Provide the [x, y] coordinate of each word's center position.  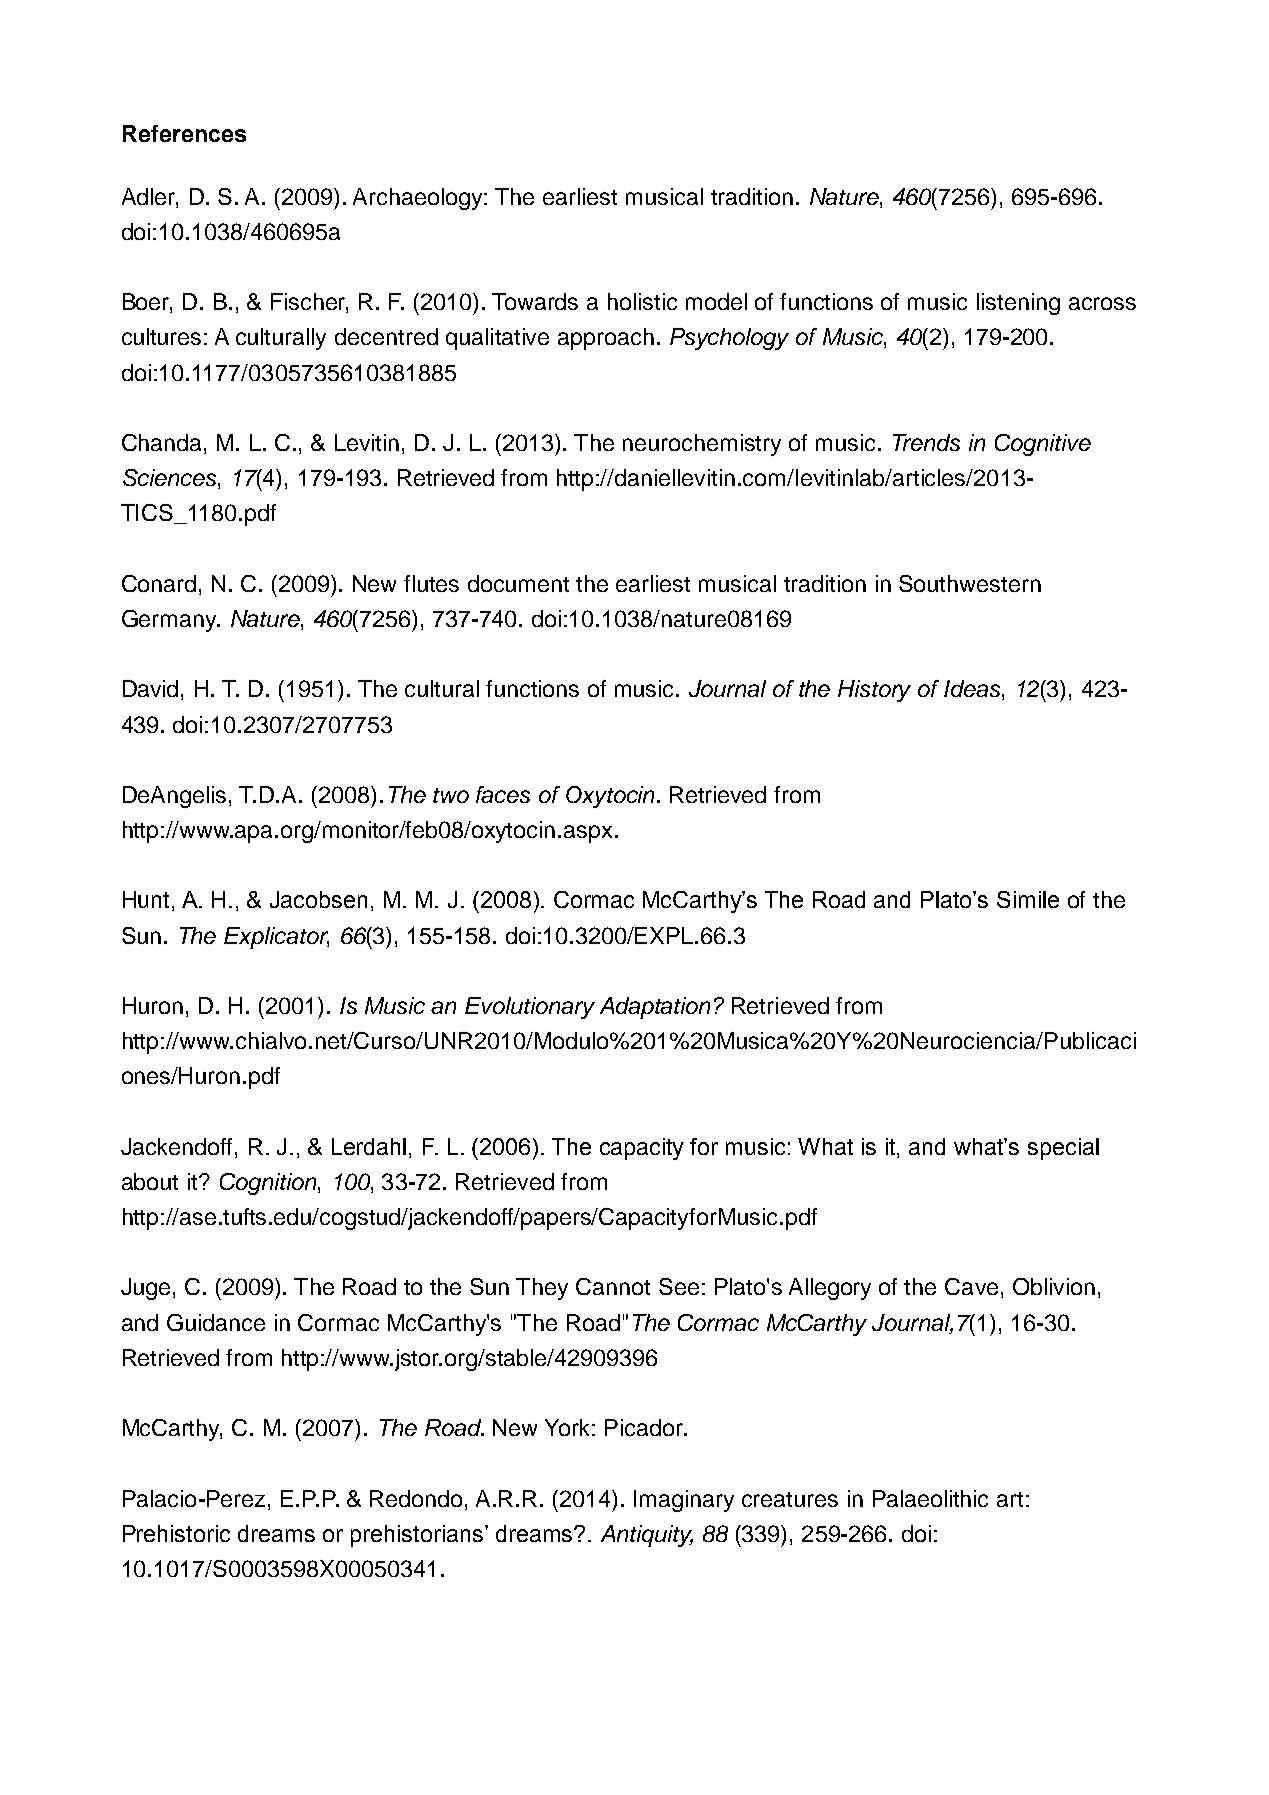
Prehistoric [176, 1533]
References [184, 133]
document [518, 583]
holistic [642, 301]
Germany [171, 621]
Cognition [269, 1184]
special [1063, 1149]
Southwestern [970, 583]
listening [1018, 304]
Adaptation [655, 1008]
